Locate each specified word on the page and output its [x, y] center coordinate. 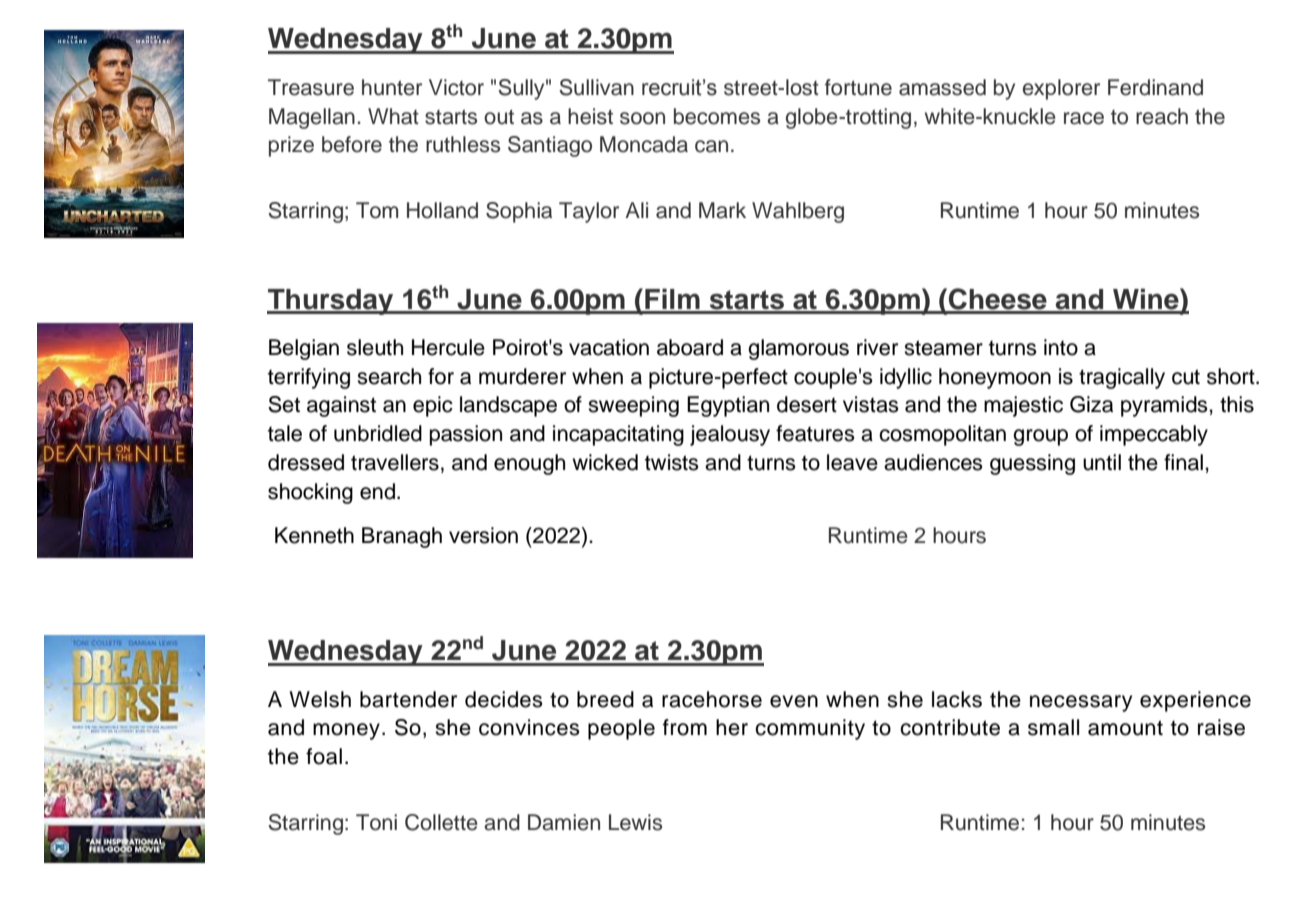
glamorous [798, 349]
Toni [376, 822]
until [1102, 462]
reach [1162, 116]
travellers [395, 462]
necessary [1081, 703]
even [794, 701]
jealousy [730, 435]
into [1061, 347]
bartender [408, 699]
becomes [717, 116]
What [393, 116]
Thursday [331, 302]
